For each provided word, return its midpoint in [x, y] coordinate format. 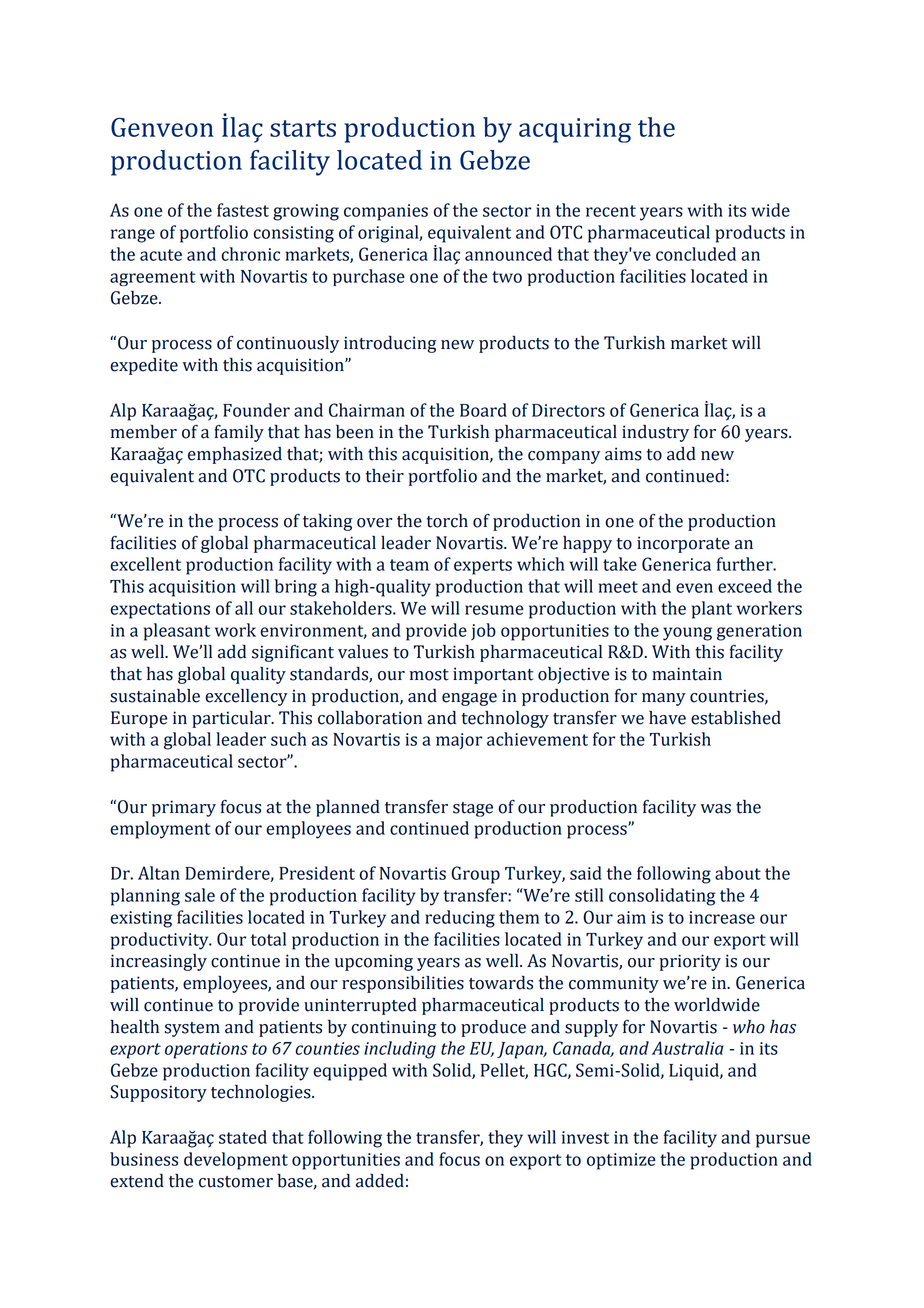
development [236, 1161]
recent [611, 211]
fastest [243, 210]
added [380, 1181]
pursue [783, 1141]
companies [386, 212]
